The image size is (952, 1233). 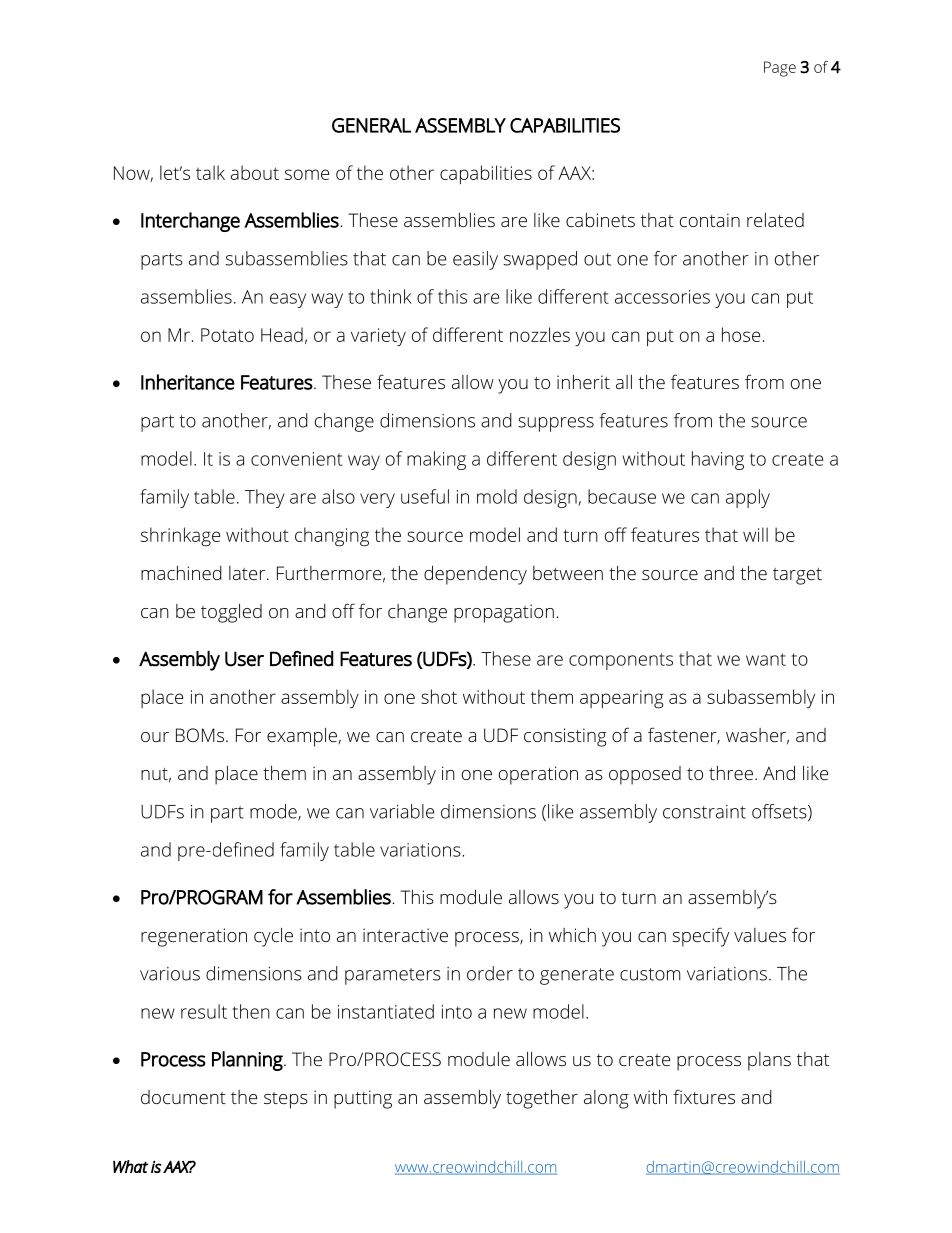 I want to click on GENERAL, so click(x=371, y=125).
